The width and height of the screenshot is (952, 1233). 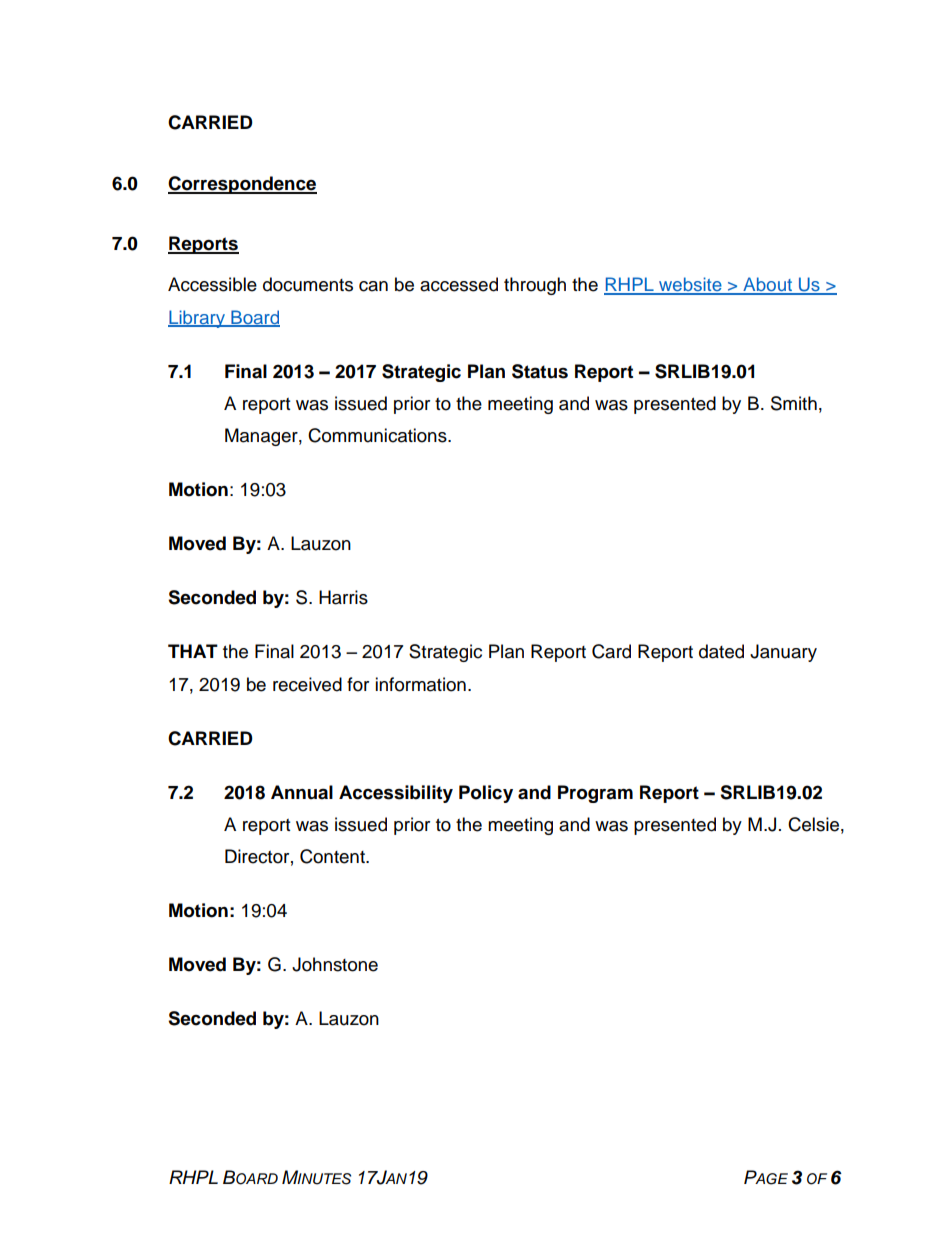 I want to click on Johnstone, so click(x=335, y=964).
